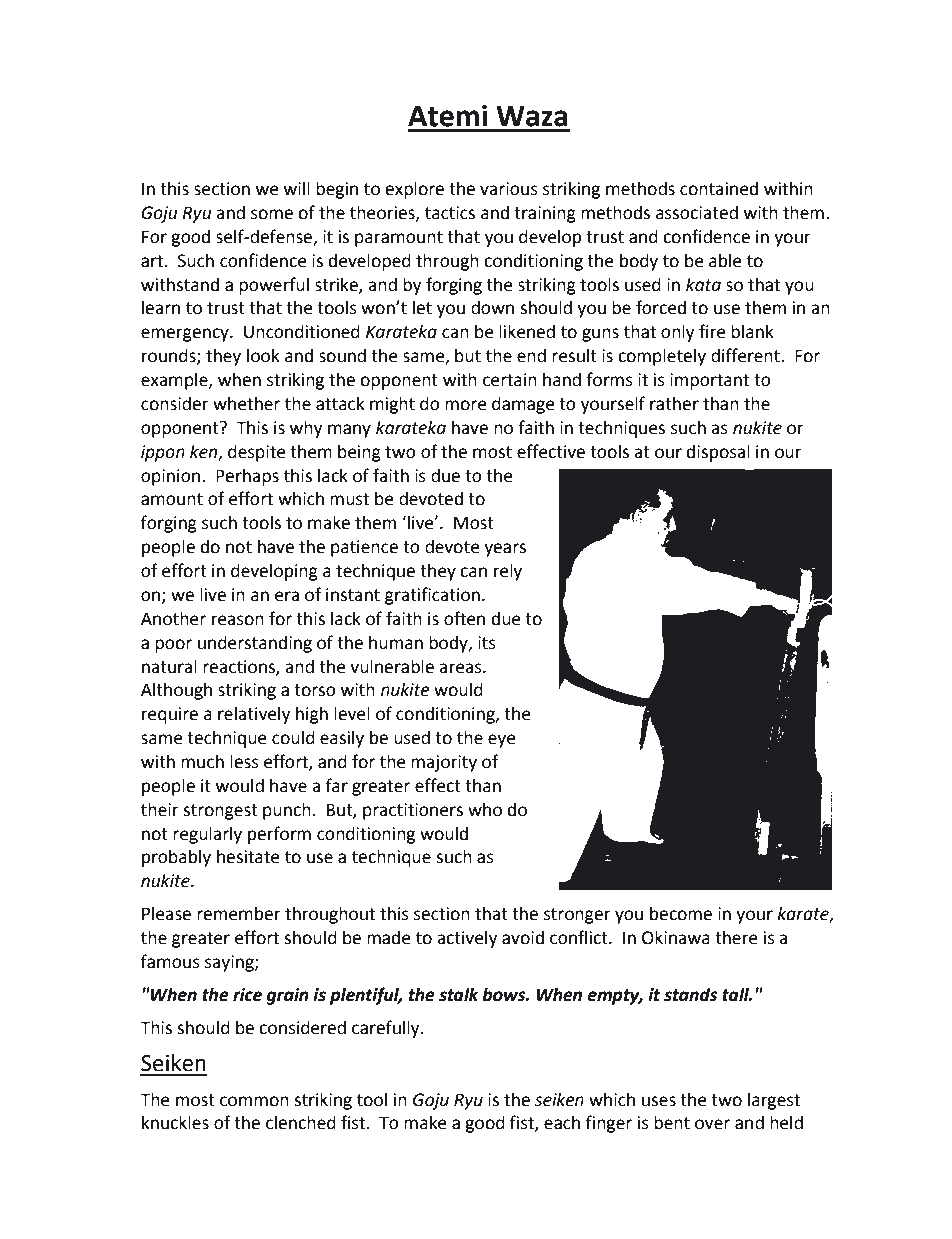  I want to click on tactics, so click(450, 213).
